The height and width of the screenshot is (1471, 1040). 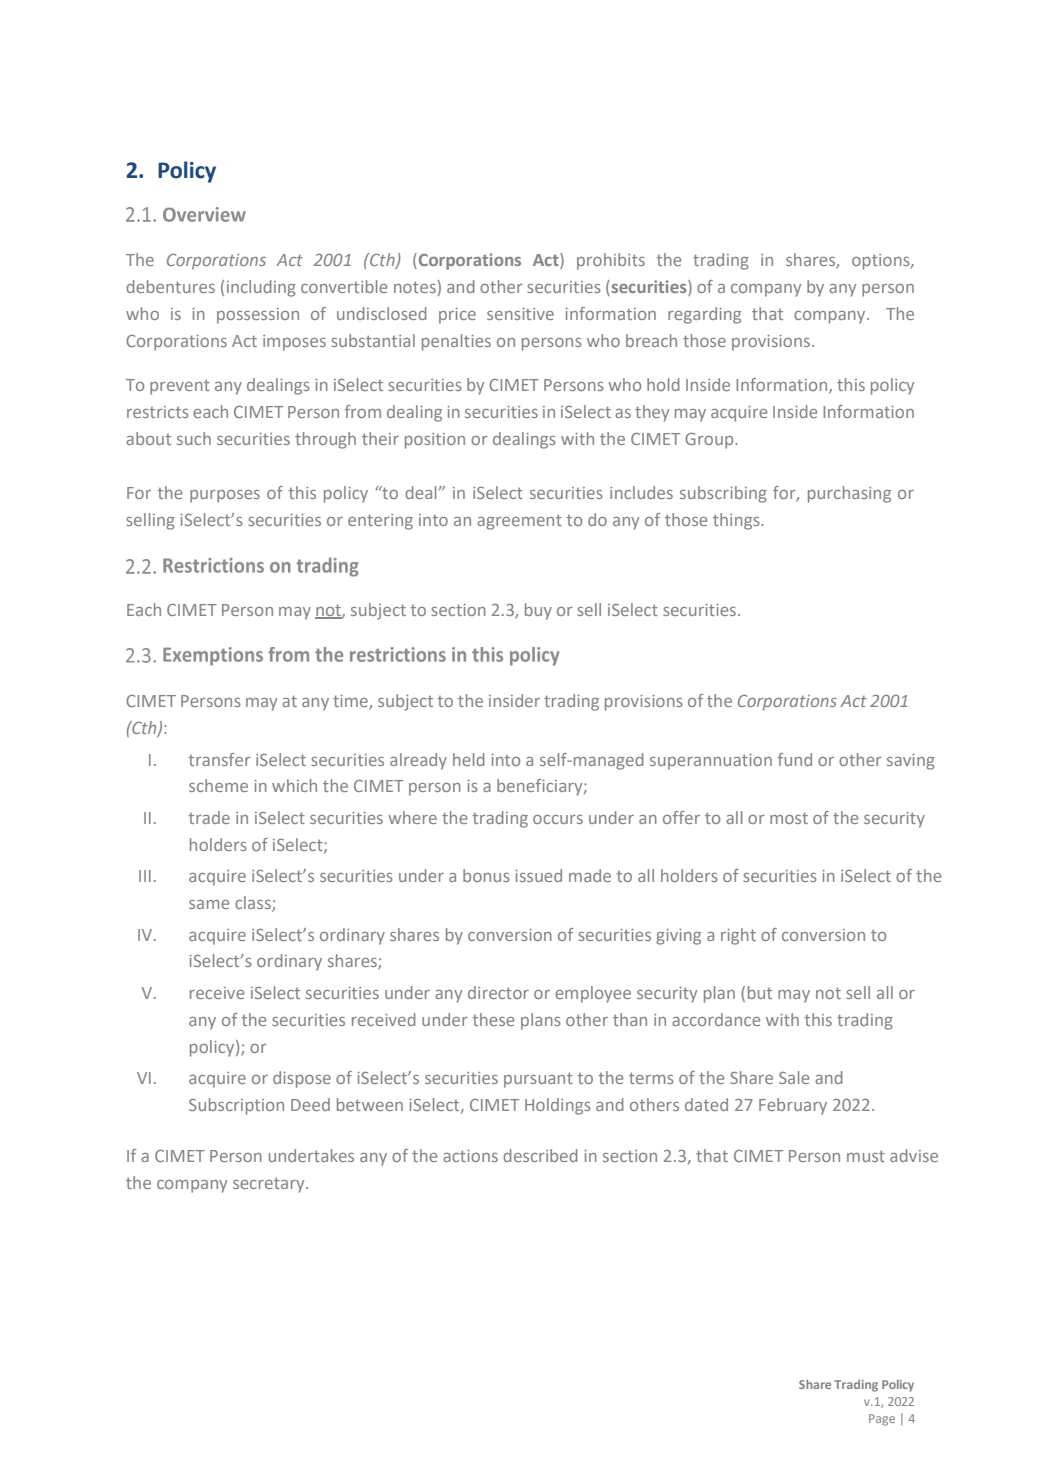 I want to click on sensitive, so click(x=520, y=314).
